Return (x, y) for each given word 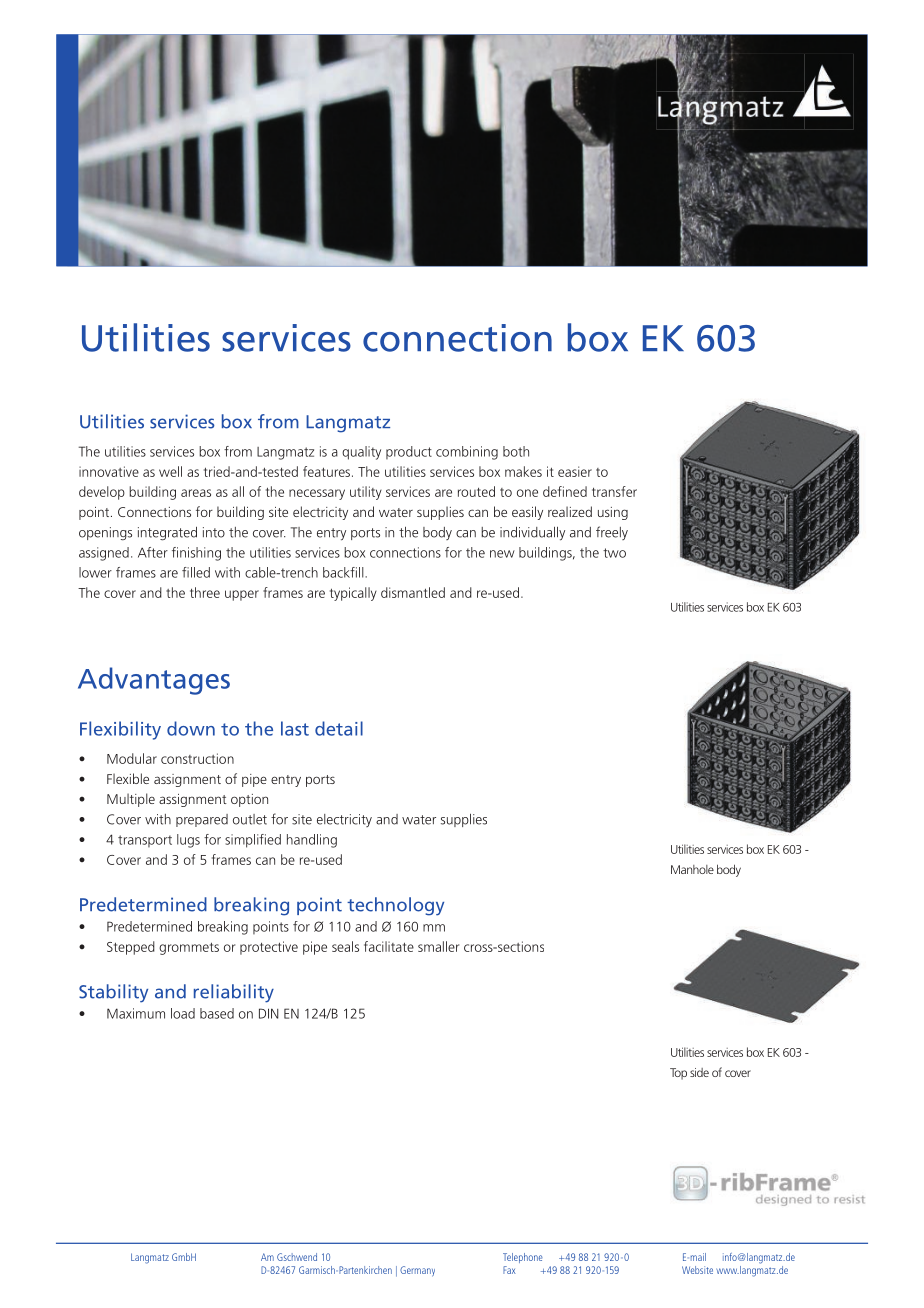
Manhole (692, 869)
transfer (614, 491)
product (409, 452)
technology (395, 906)
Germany (417, 1271)
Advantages (154, 681)
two (614, 553)
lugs (188, 841)
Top (678, 1074)
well (170, 471)
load (183, 1013)
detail (339, 728)
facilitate (389, 946)
